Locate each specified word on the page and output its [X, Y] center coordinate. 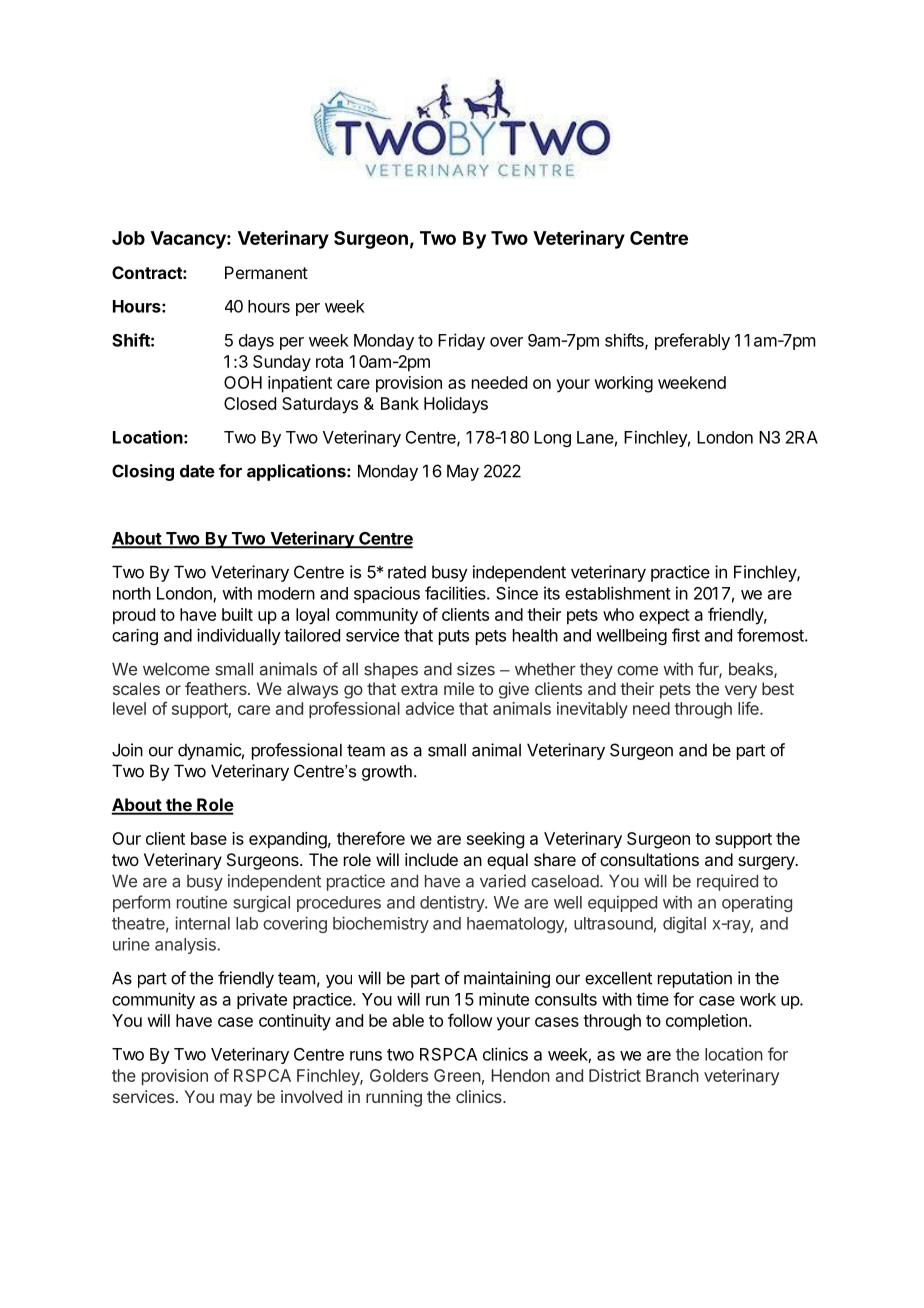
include [431, 859]
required [727, 882]
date [197, 471]
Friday [461, 341]
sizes [476, 669]
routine [202, 902]
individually [239, 636]
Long [552, 439]
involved [311, 1096]
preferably [692, 341]
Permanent [266, 272]
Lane [595, 437]
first [686, 635]
